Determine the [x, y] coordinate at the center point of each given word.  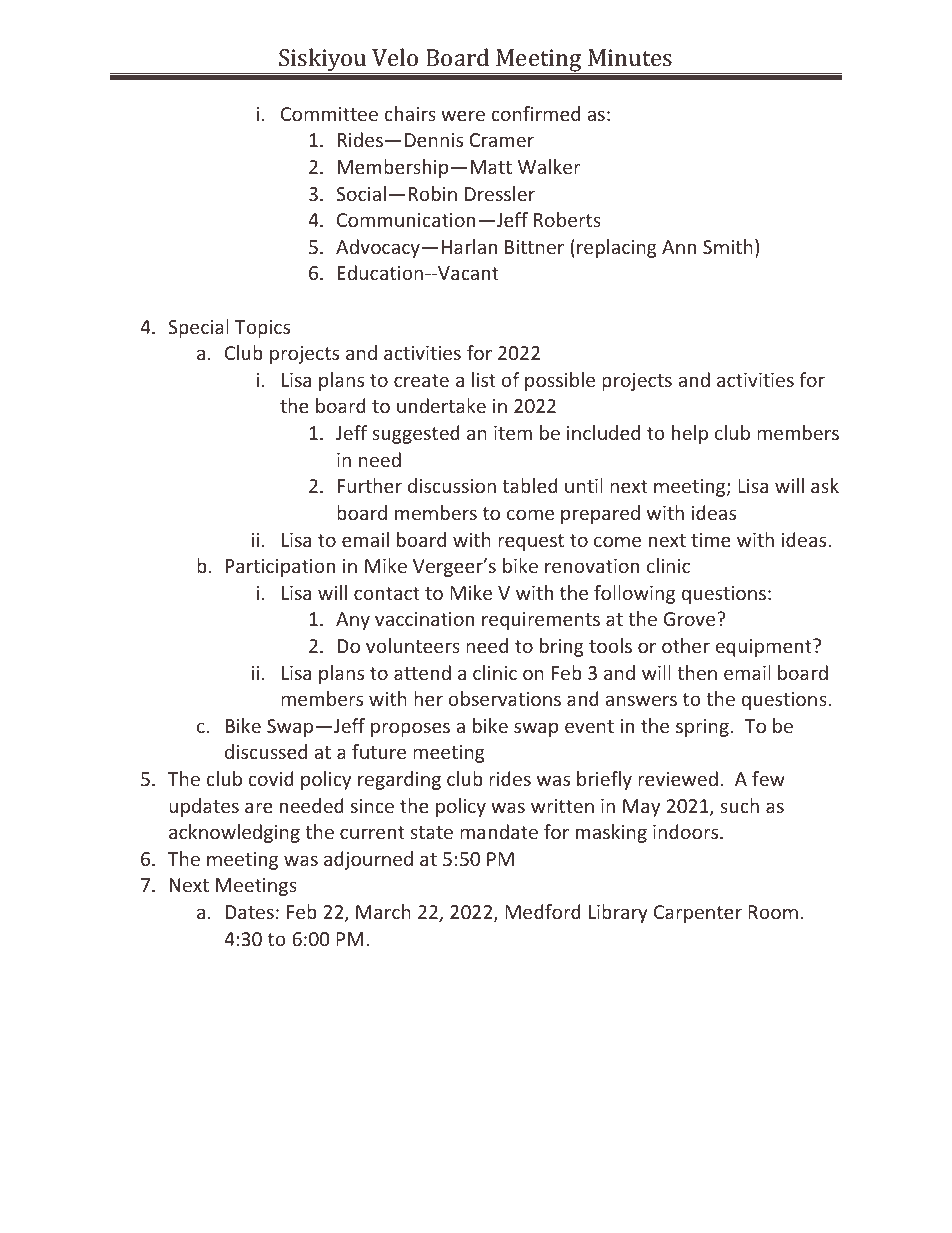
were [463, 115]
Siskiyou [323, 61]
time [711, 540]
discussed [266, 751]
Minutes [630, 57]
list [484, 379]
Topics [262, 329]
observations [504, 698]
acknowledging [234, 833]
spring [702, 728]
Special [199, 328]
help [690, 434]
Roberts [567, 219]
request [531, 542]
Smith [728, 246]
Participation [280, 568]
